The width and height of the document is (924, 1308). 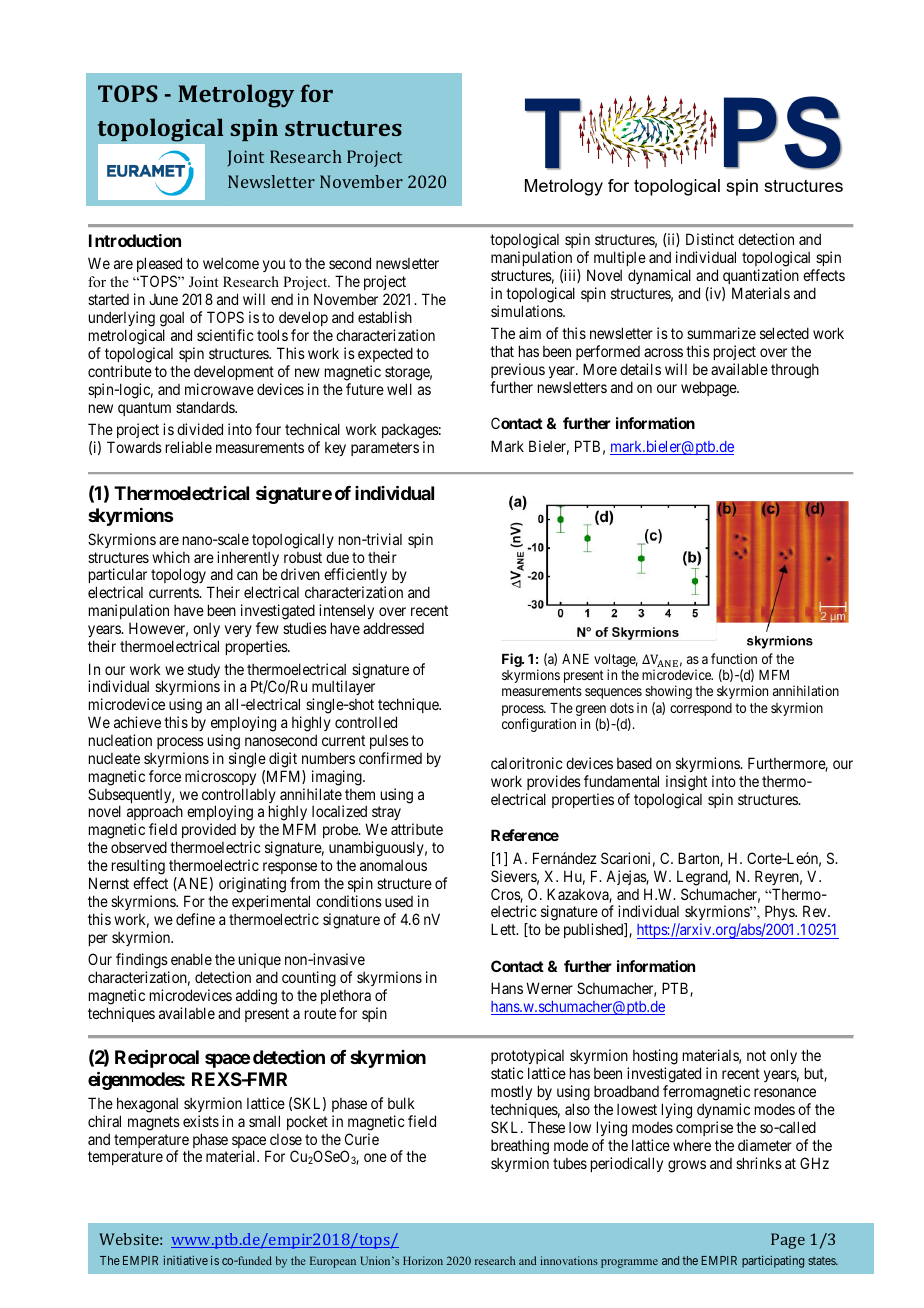 I want to click on Distinct, so click(x=710, y=239).
